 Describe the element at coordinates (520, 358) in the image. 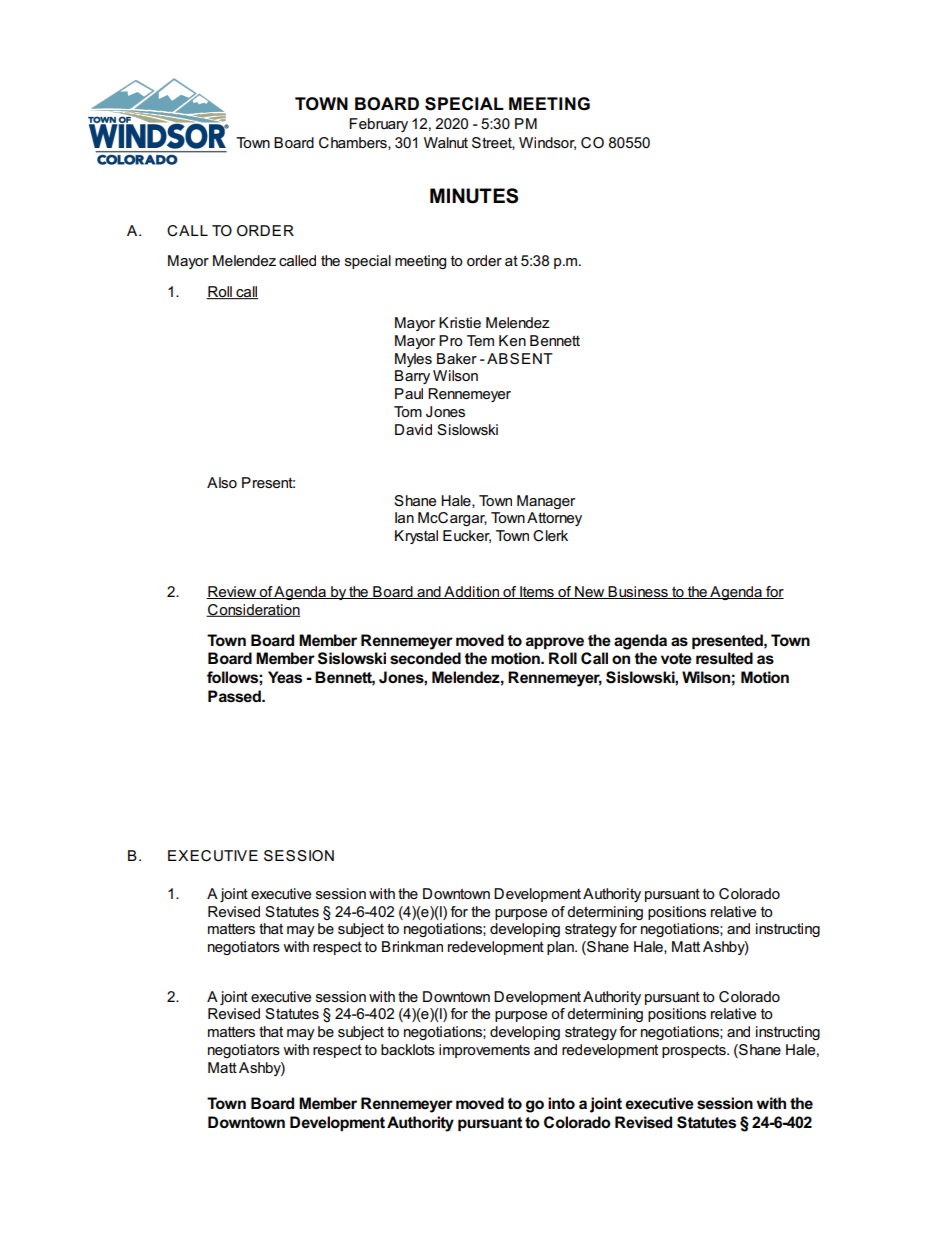

I see `ABSENT` at that location.
